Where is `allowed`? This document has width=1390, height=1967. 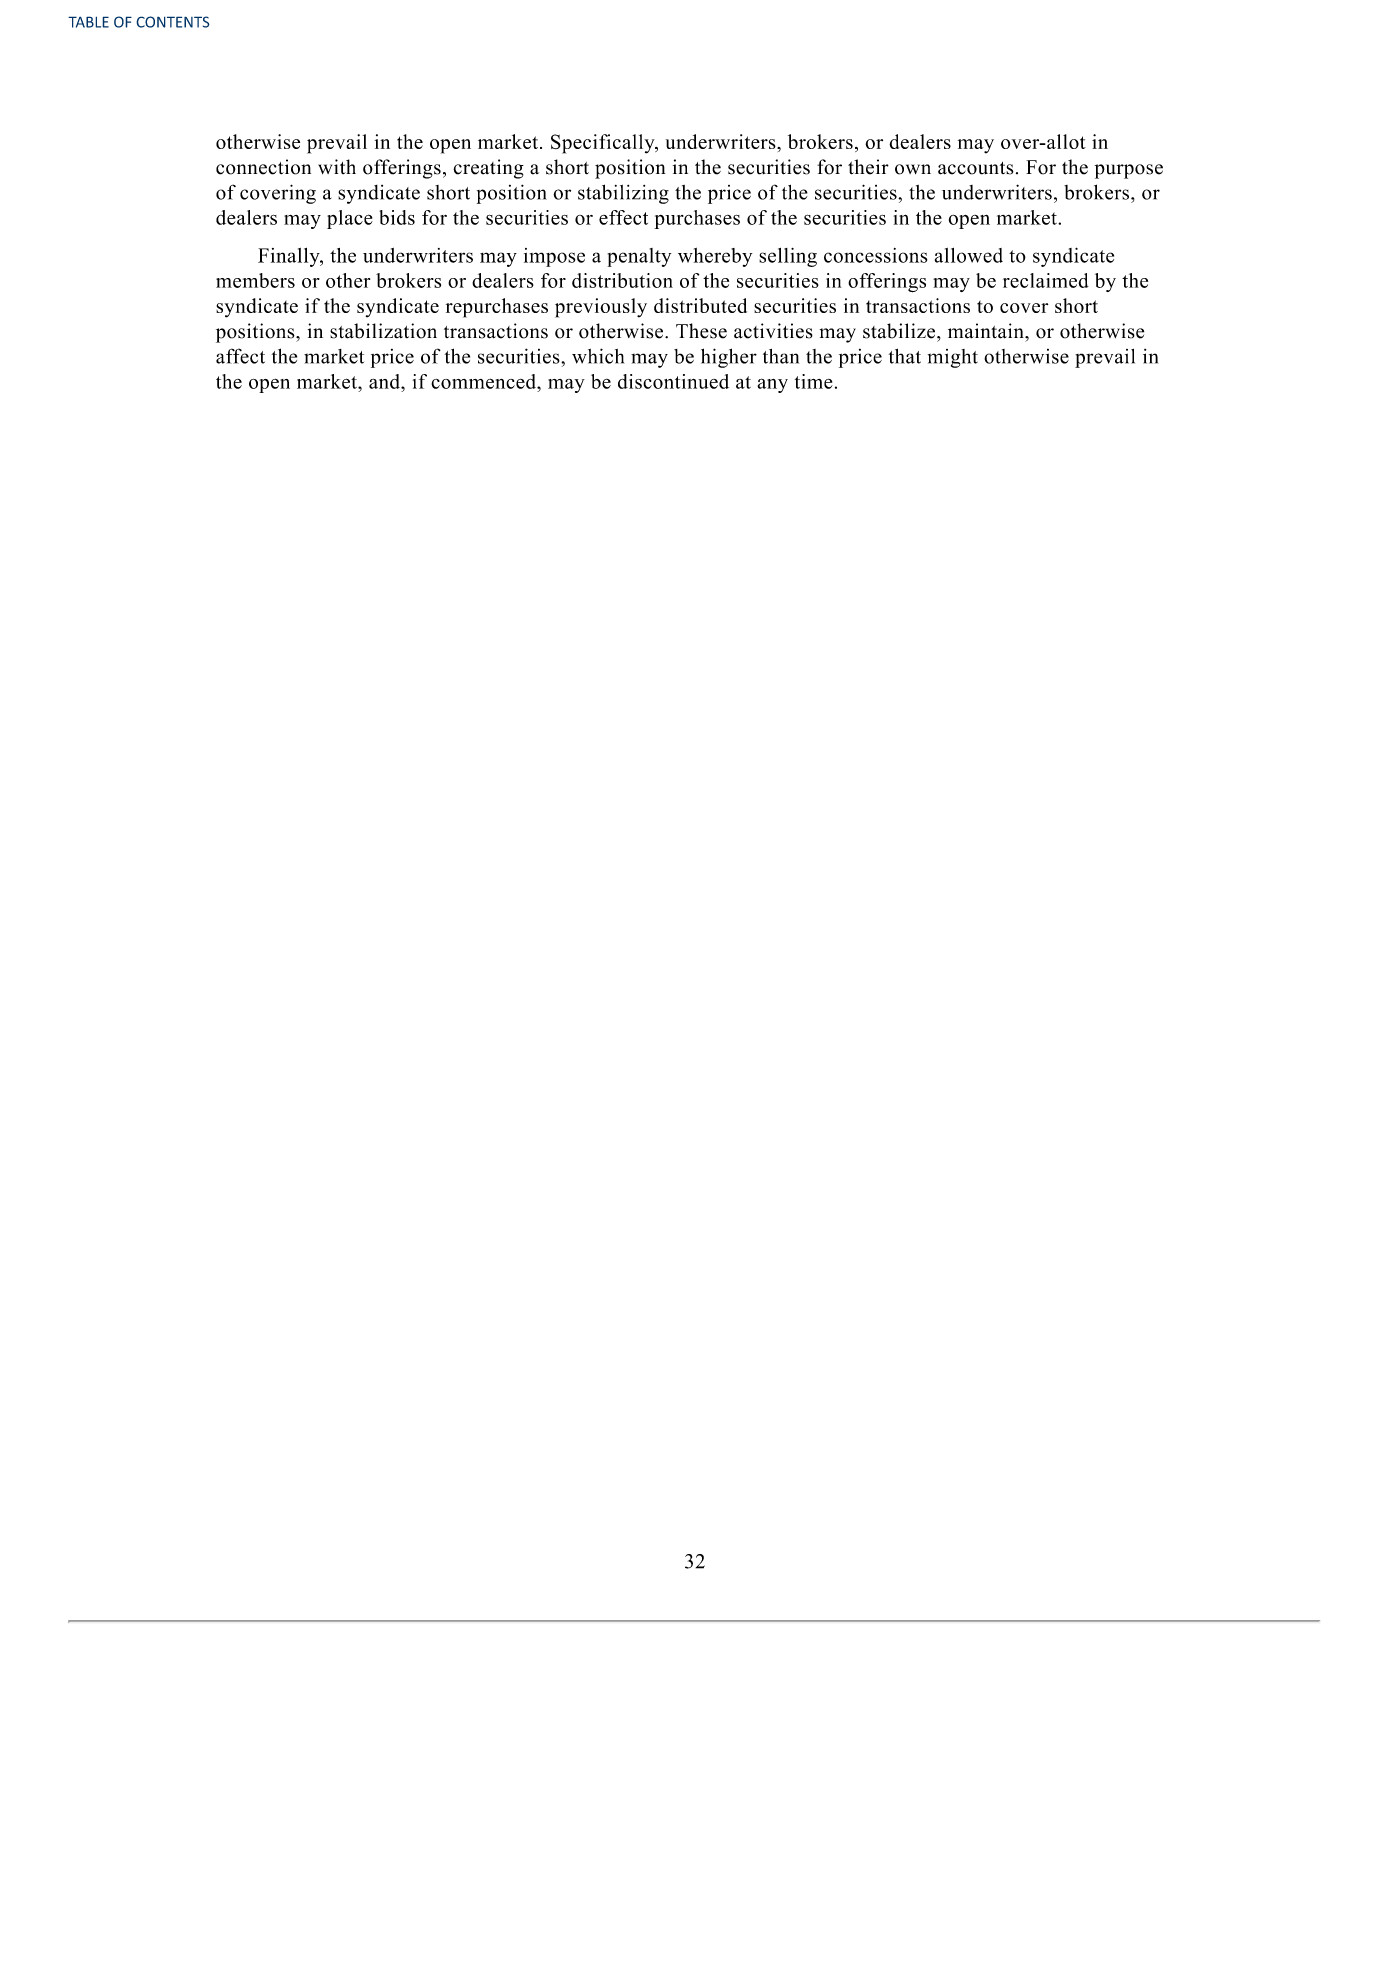
allowed is located at coordinates (969, 255).
